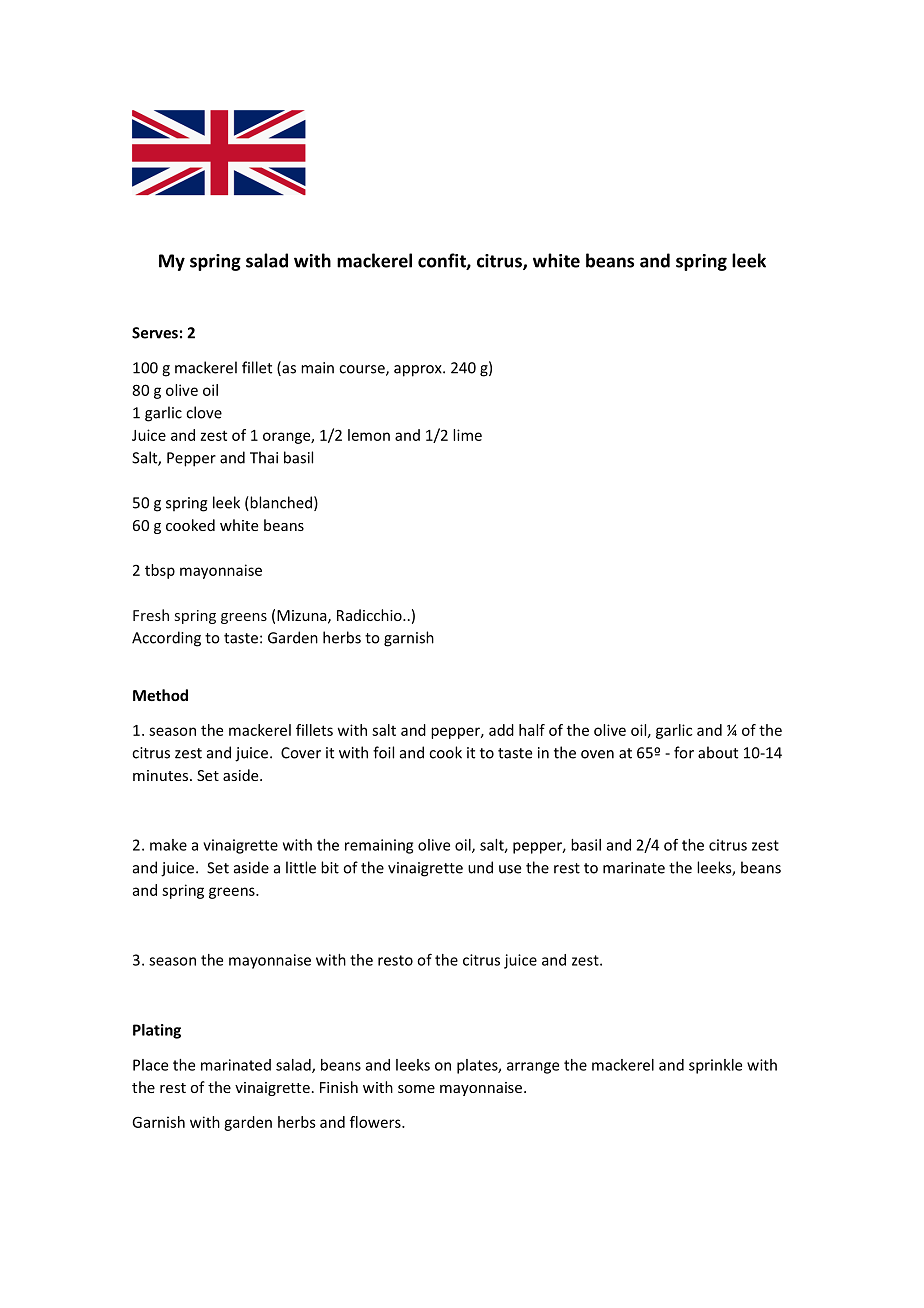 This document has height=1308, width=924. I want to click on use, so click(510, 869).
